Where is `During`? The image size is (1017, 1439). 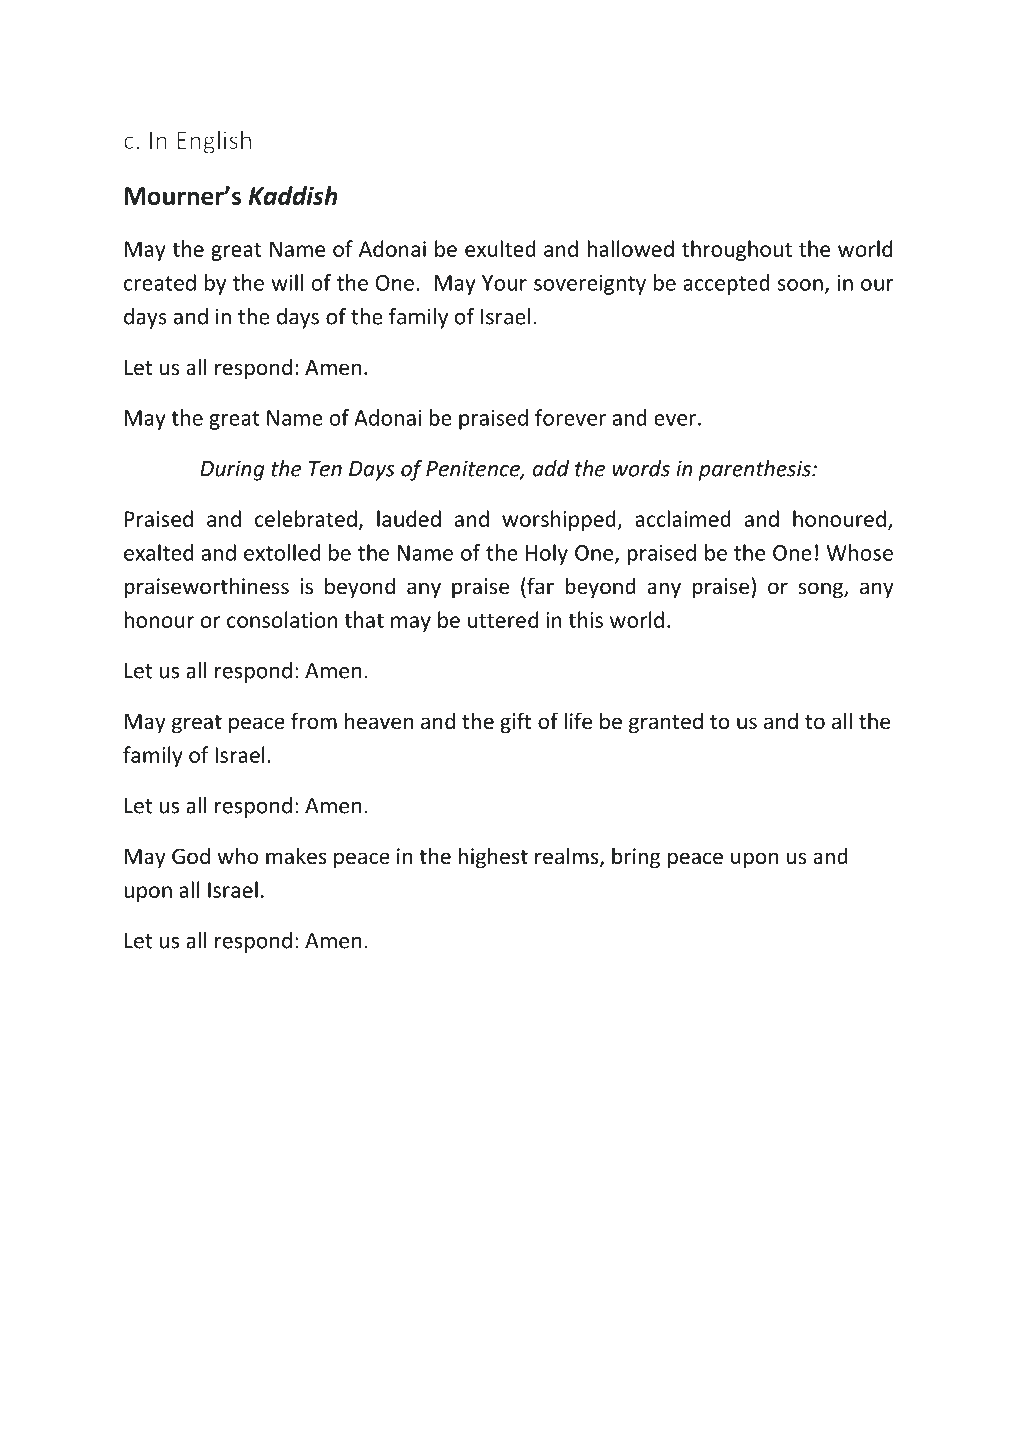
During is located at coordinates (232, 470).
